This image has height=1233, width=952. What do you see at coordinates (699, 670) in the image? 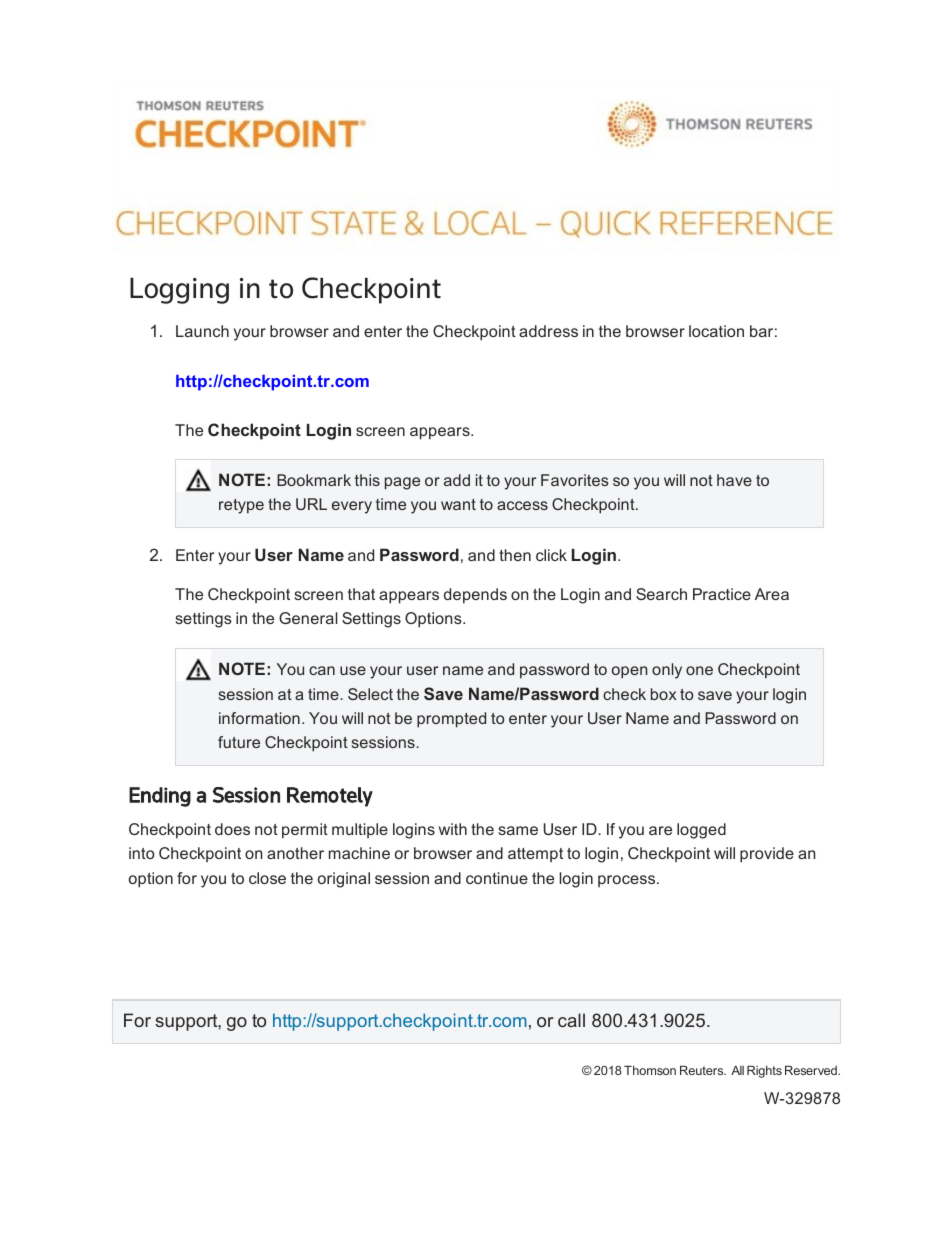
I see `one` at bounding box center [699, 670].
